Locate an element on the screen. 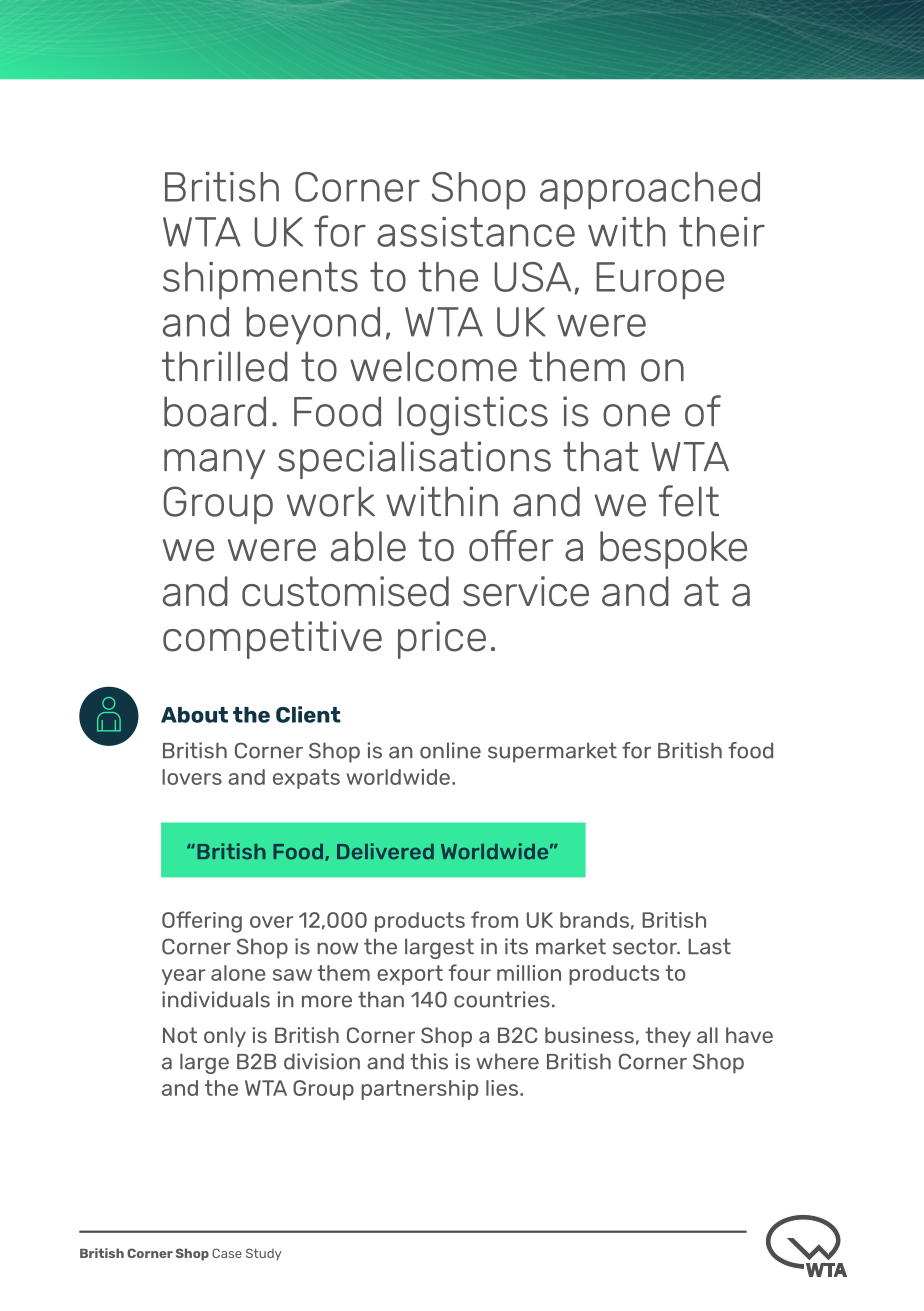  many is located at coordinates (214, 464).
